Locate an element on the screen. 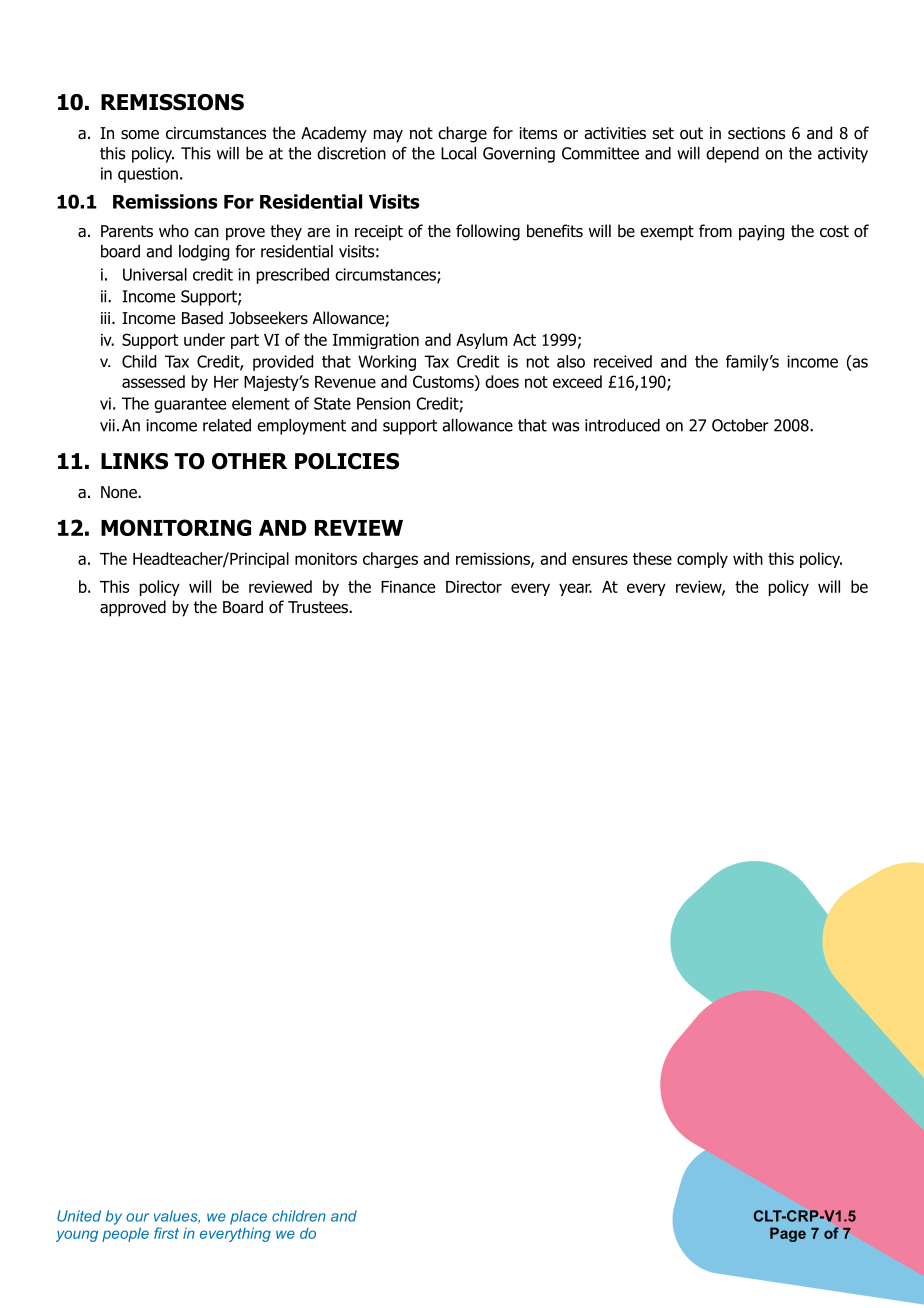  Director is located at coordinates (474, 587).
